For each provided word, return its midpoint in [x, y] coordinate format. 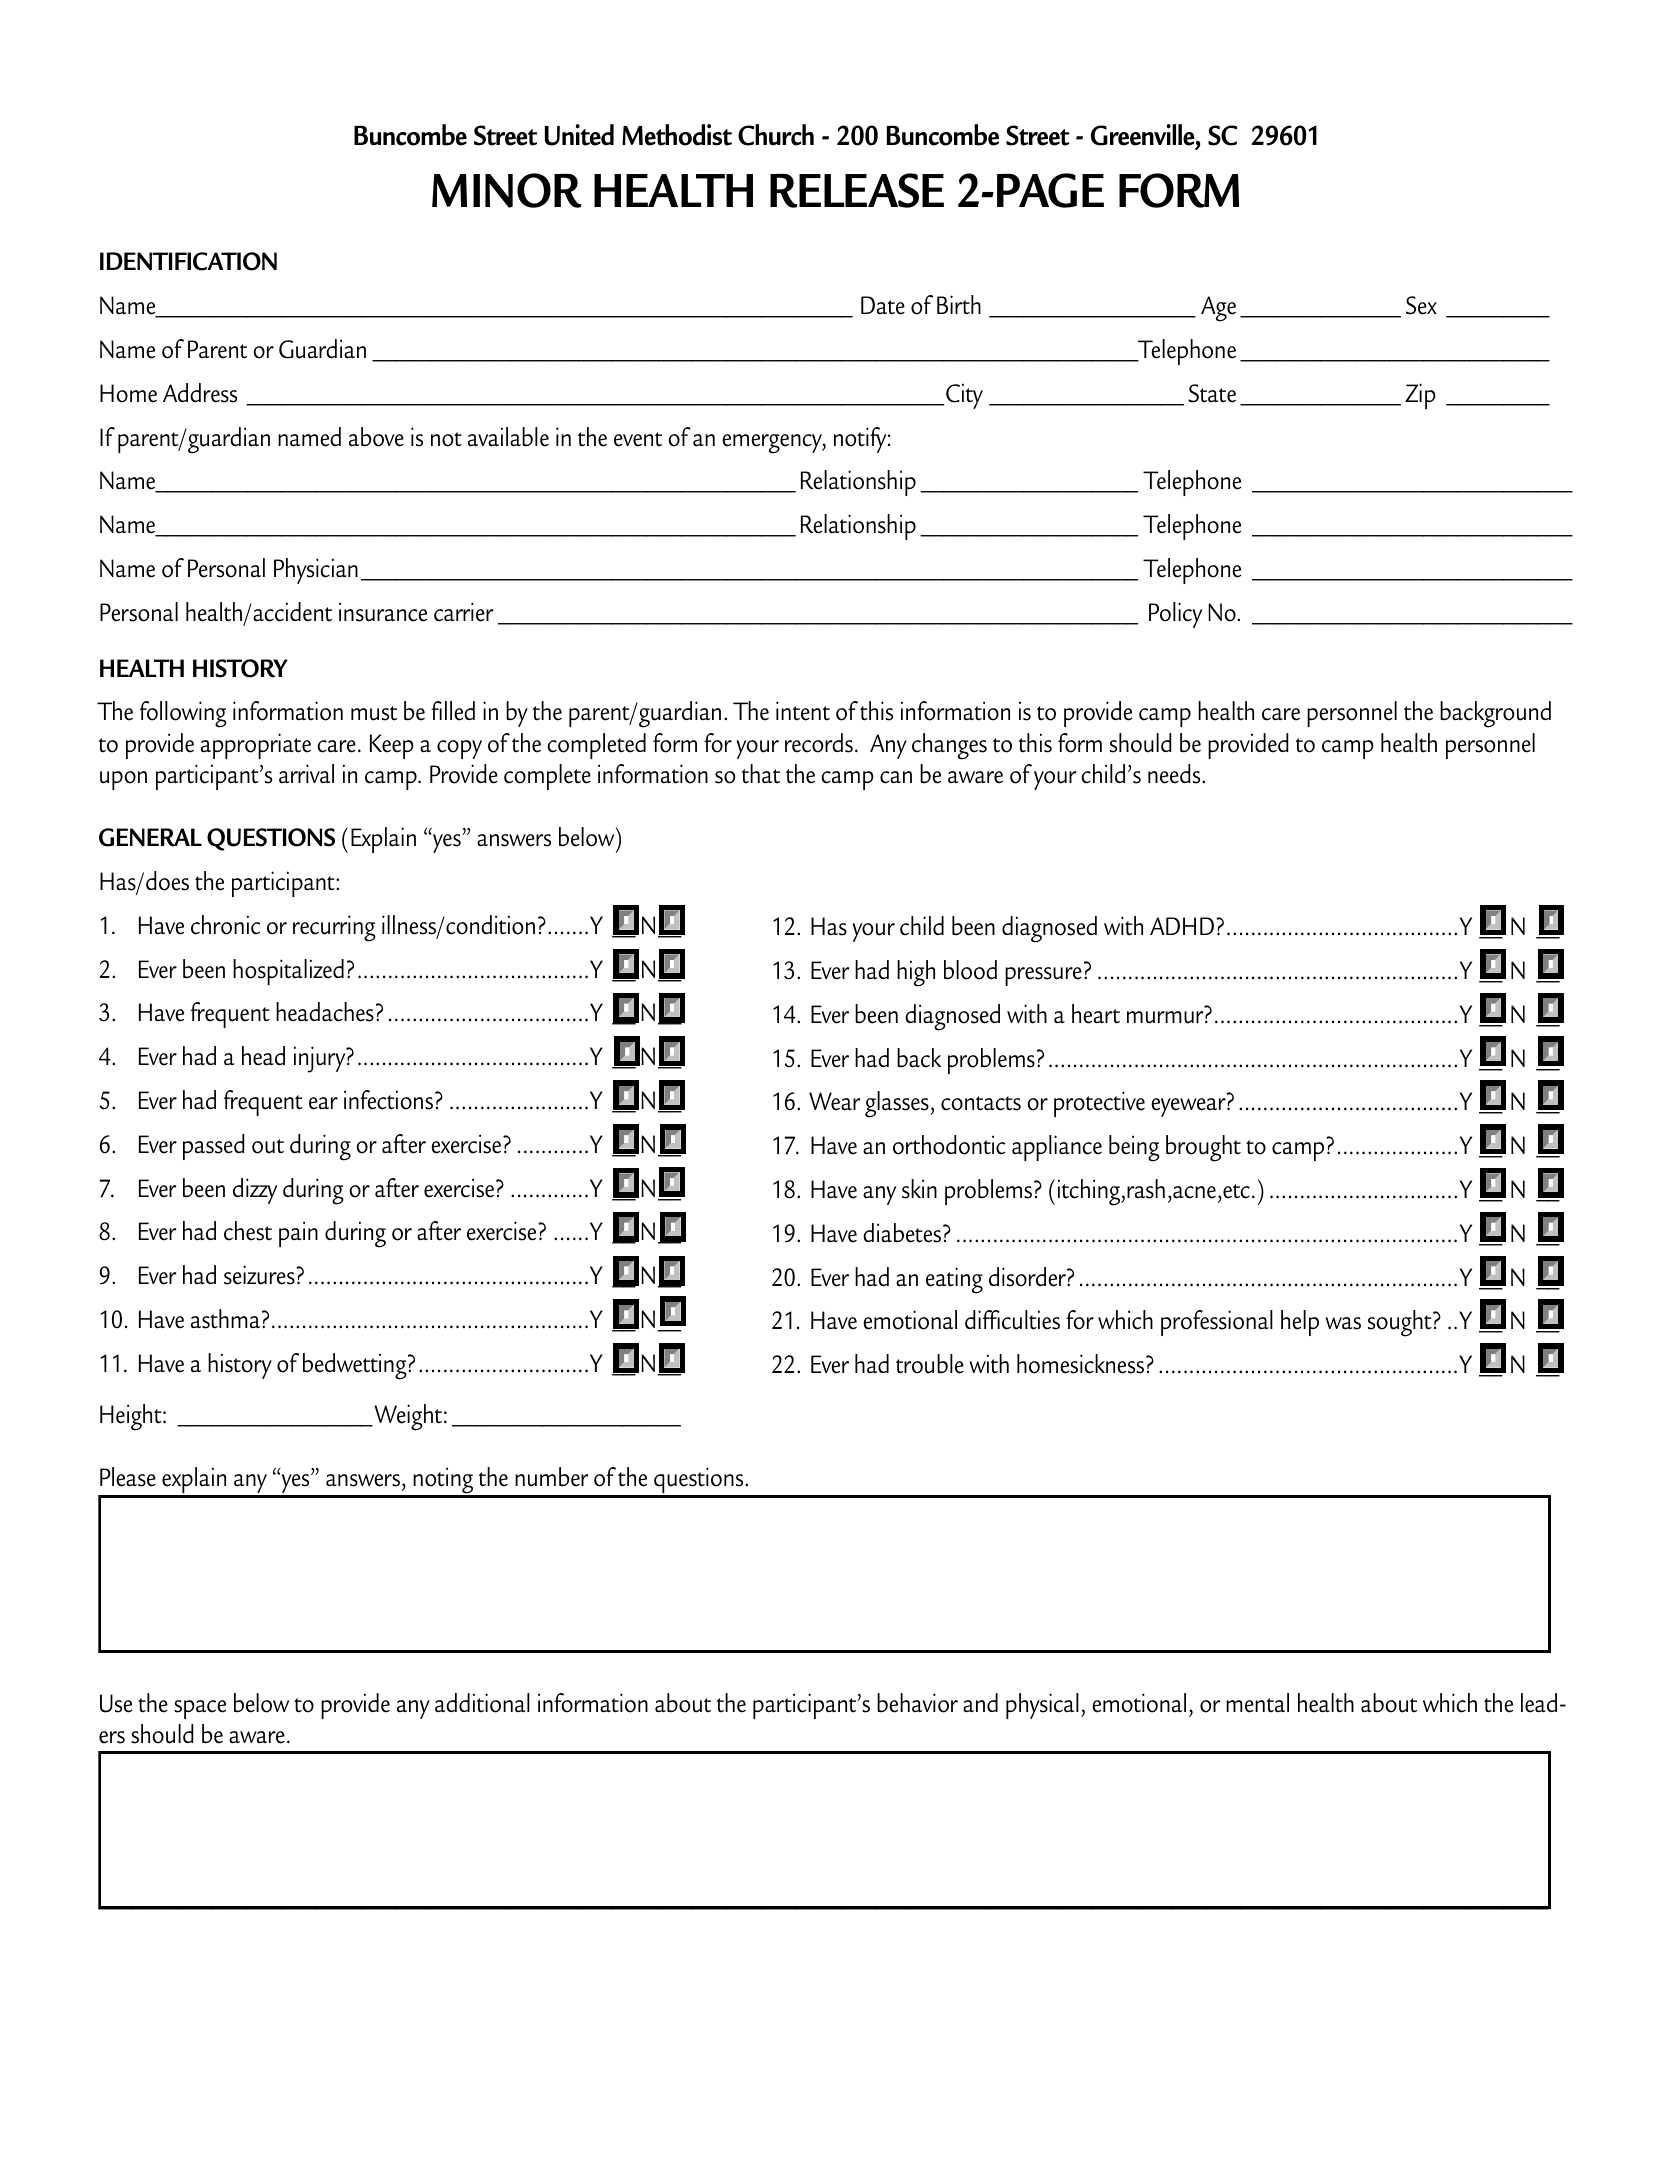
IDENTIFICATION [188, 261]
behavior [917, 1703]
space [200, 1709]
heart [1096, 1014]
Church [776, 135]
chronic [225, 925]
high [916, 973]
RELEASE [857, 190]
